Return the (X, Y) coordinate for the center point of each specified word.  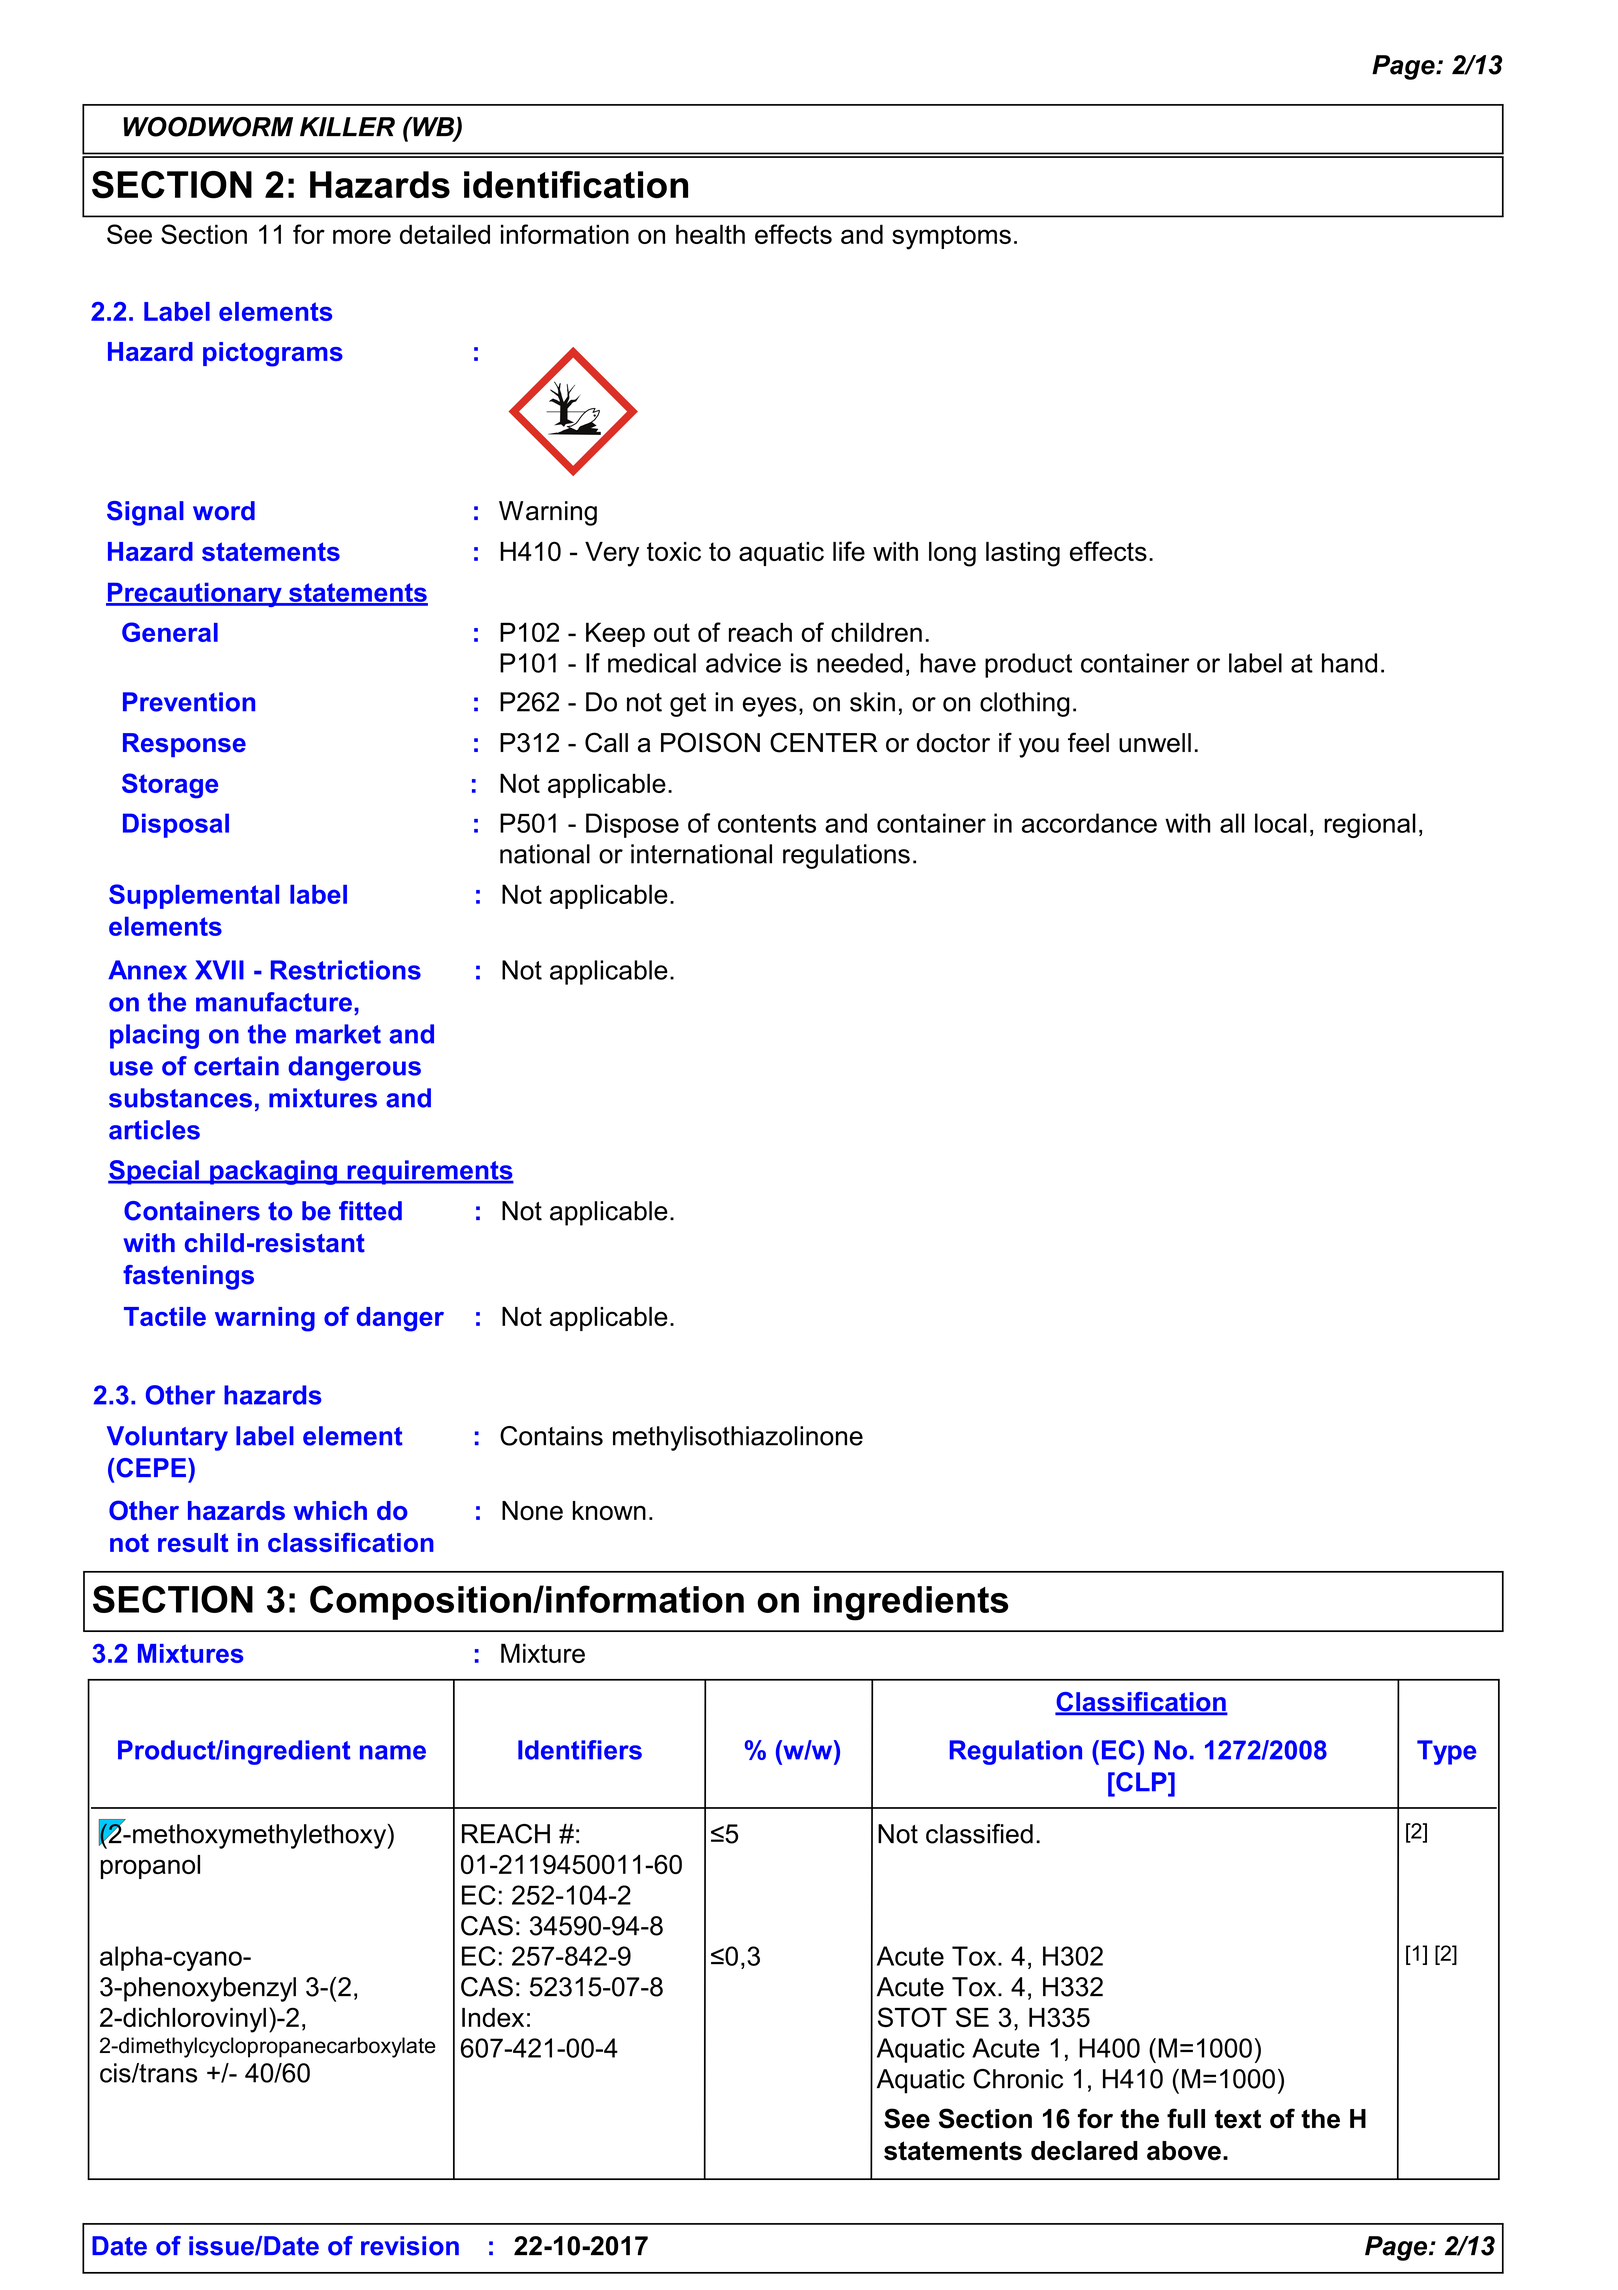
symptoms (951, 237)
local (1281, 823)
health (710, 234)
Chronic (1018, 2079)
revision (410, 2246)
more (362, 236)
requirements (429, 1172)
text (1238, 2119)
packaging (273, 1172)
